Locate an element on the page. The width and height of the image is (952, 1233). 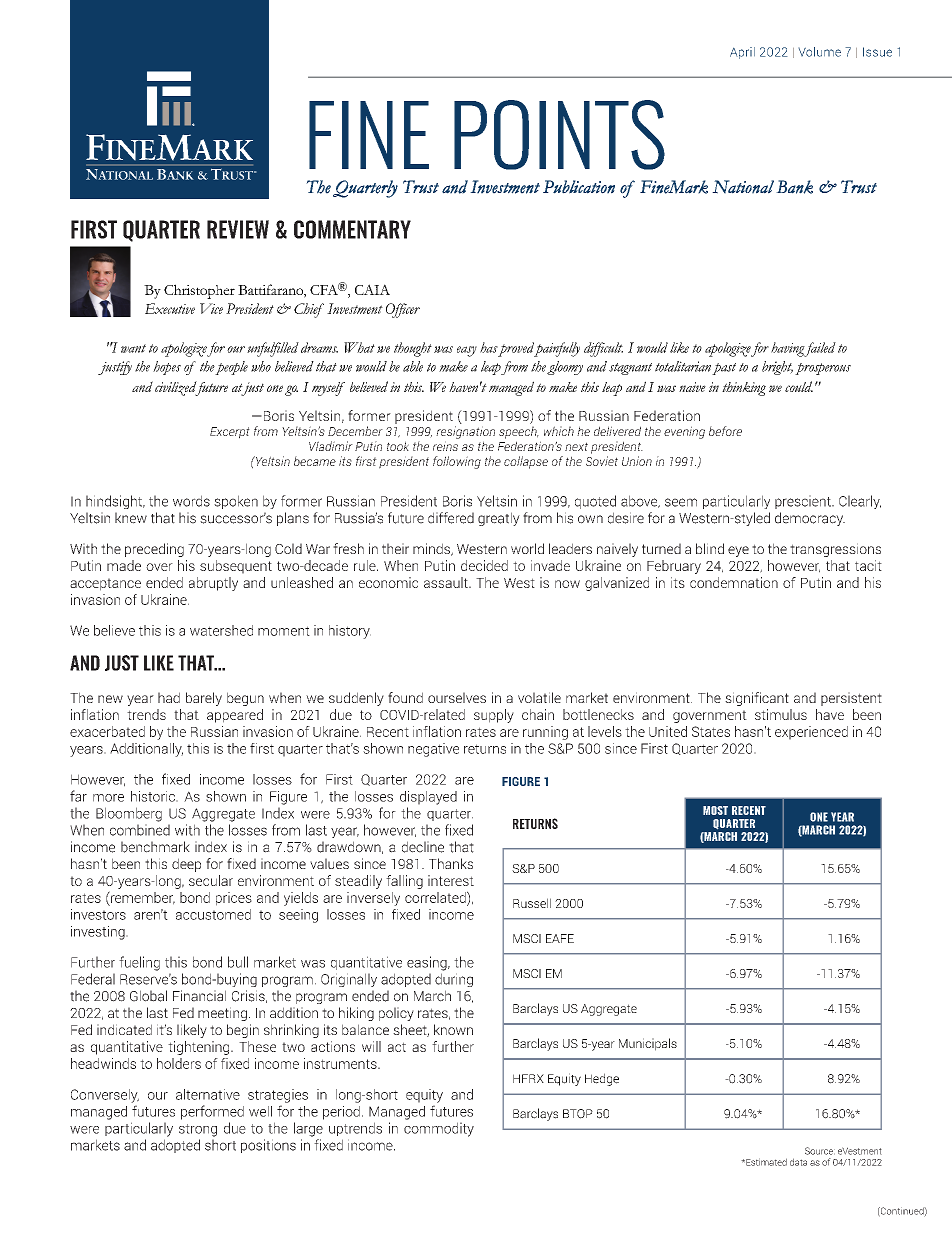
assault is located at coordinates (447, 582).
